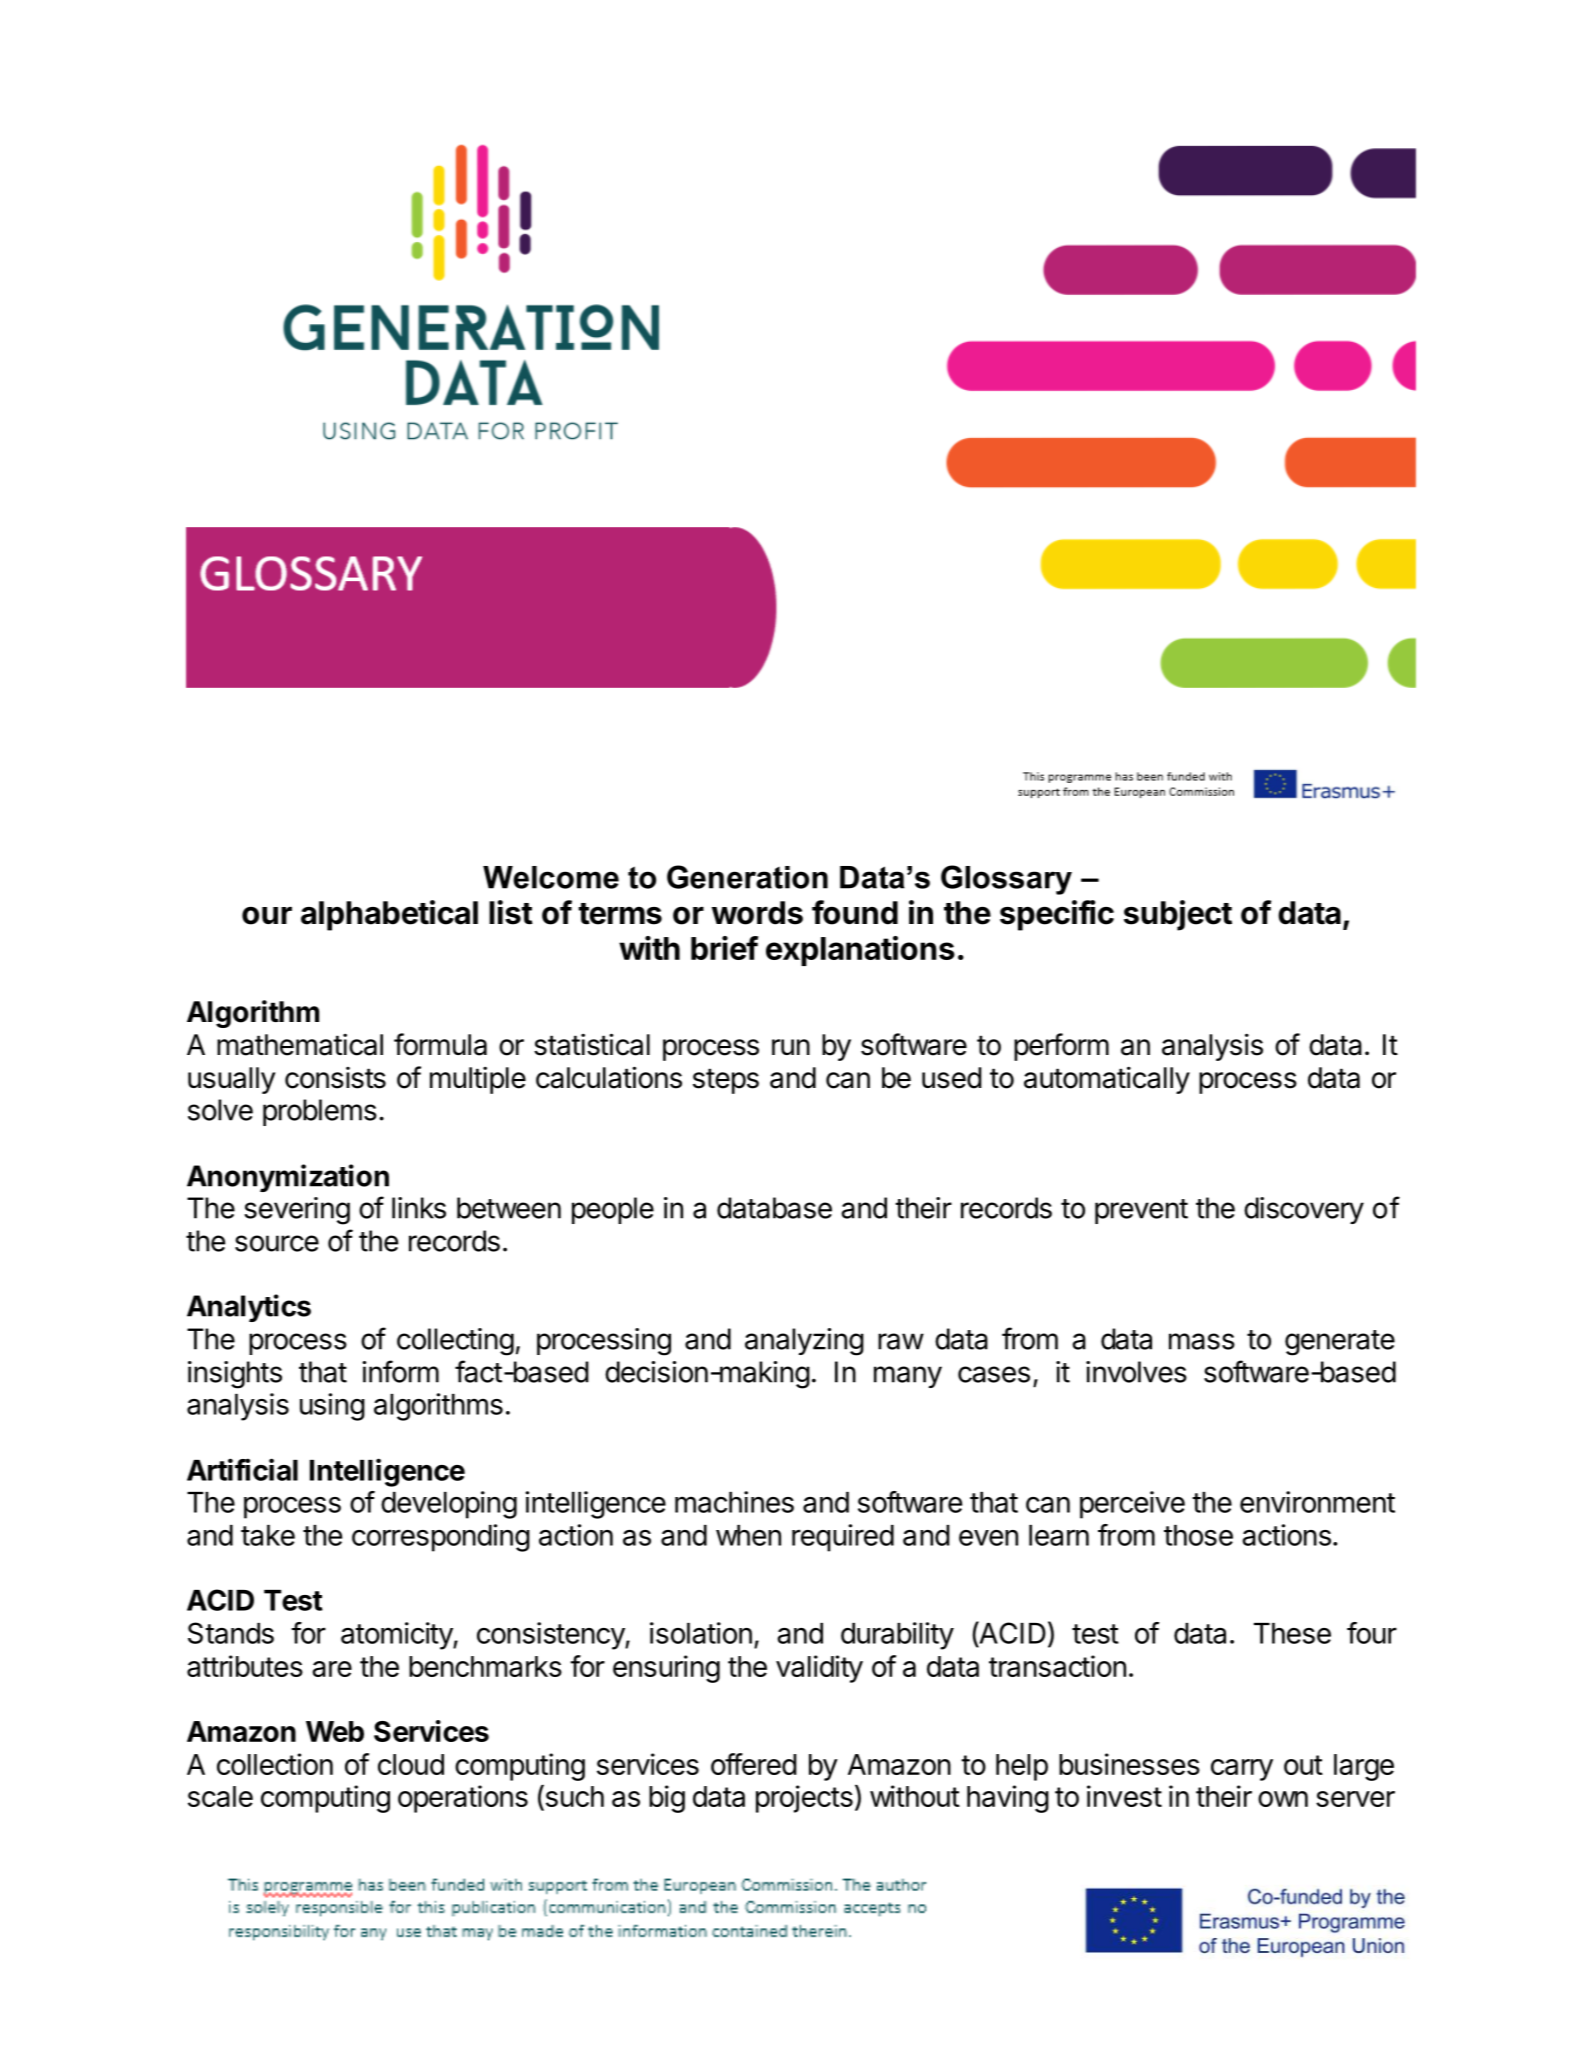 This screenshot has width=1582, height=2046. I want to click on alphabetical, so click(389, 915).
